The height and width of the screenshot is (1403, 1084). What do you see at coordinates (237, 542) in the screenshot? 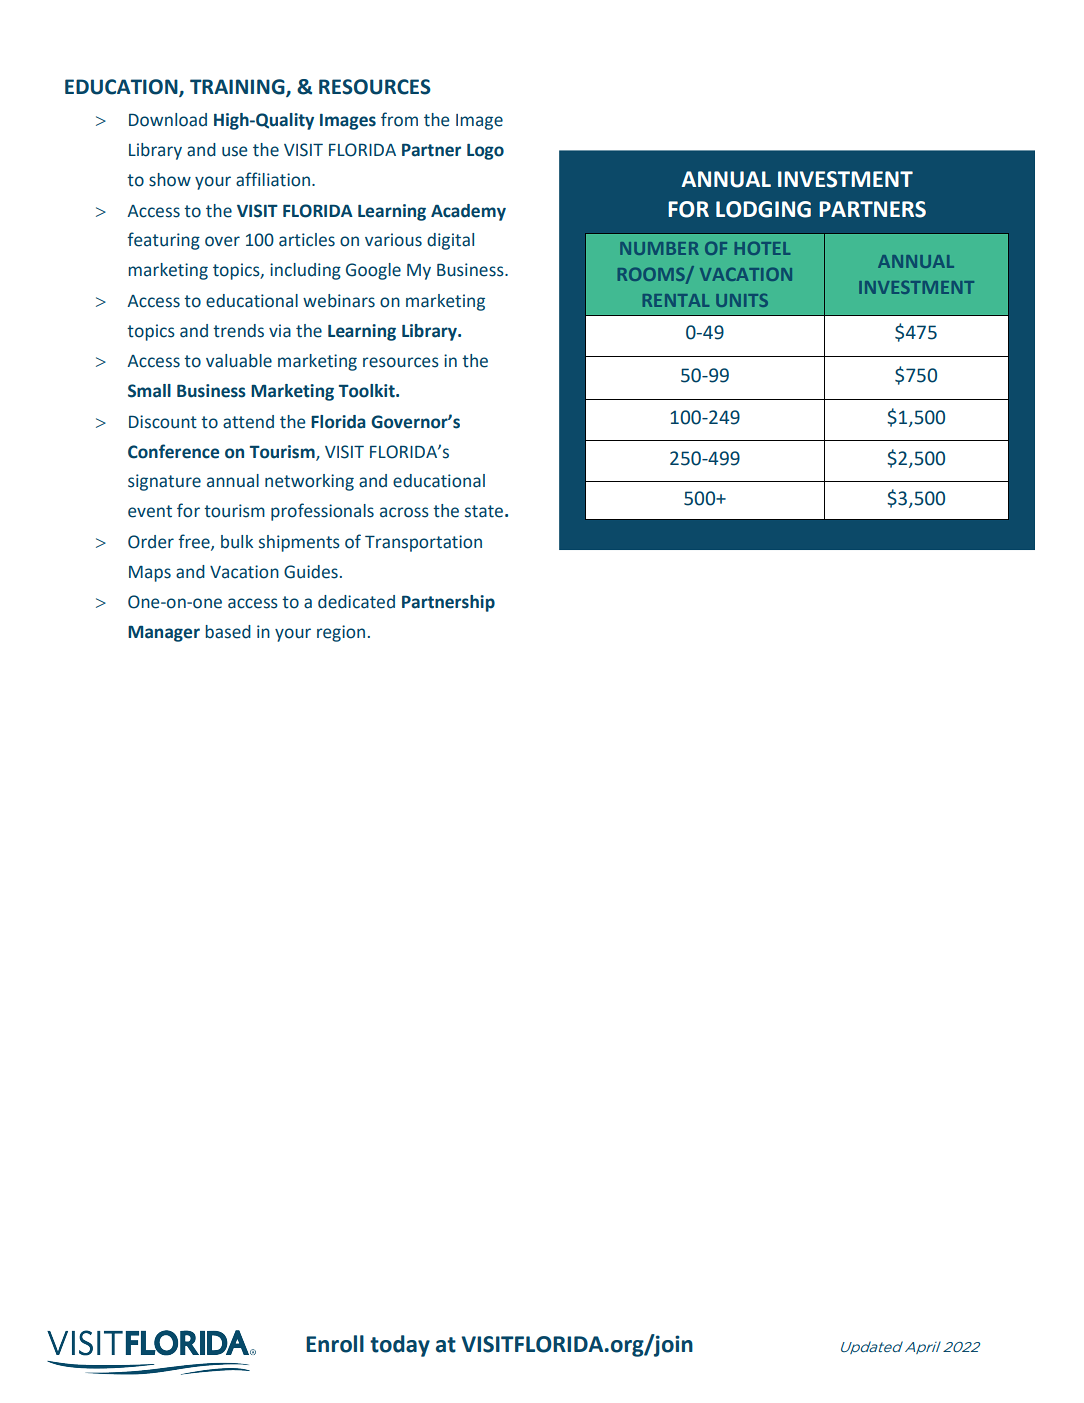
I see `bulk` at bounding box center [237, 542].
